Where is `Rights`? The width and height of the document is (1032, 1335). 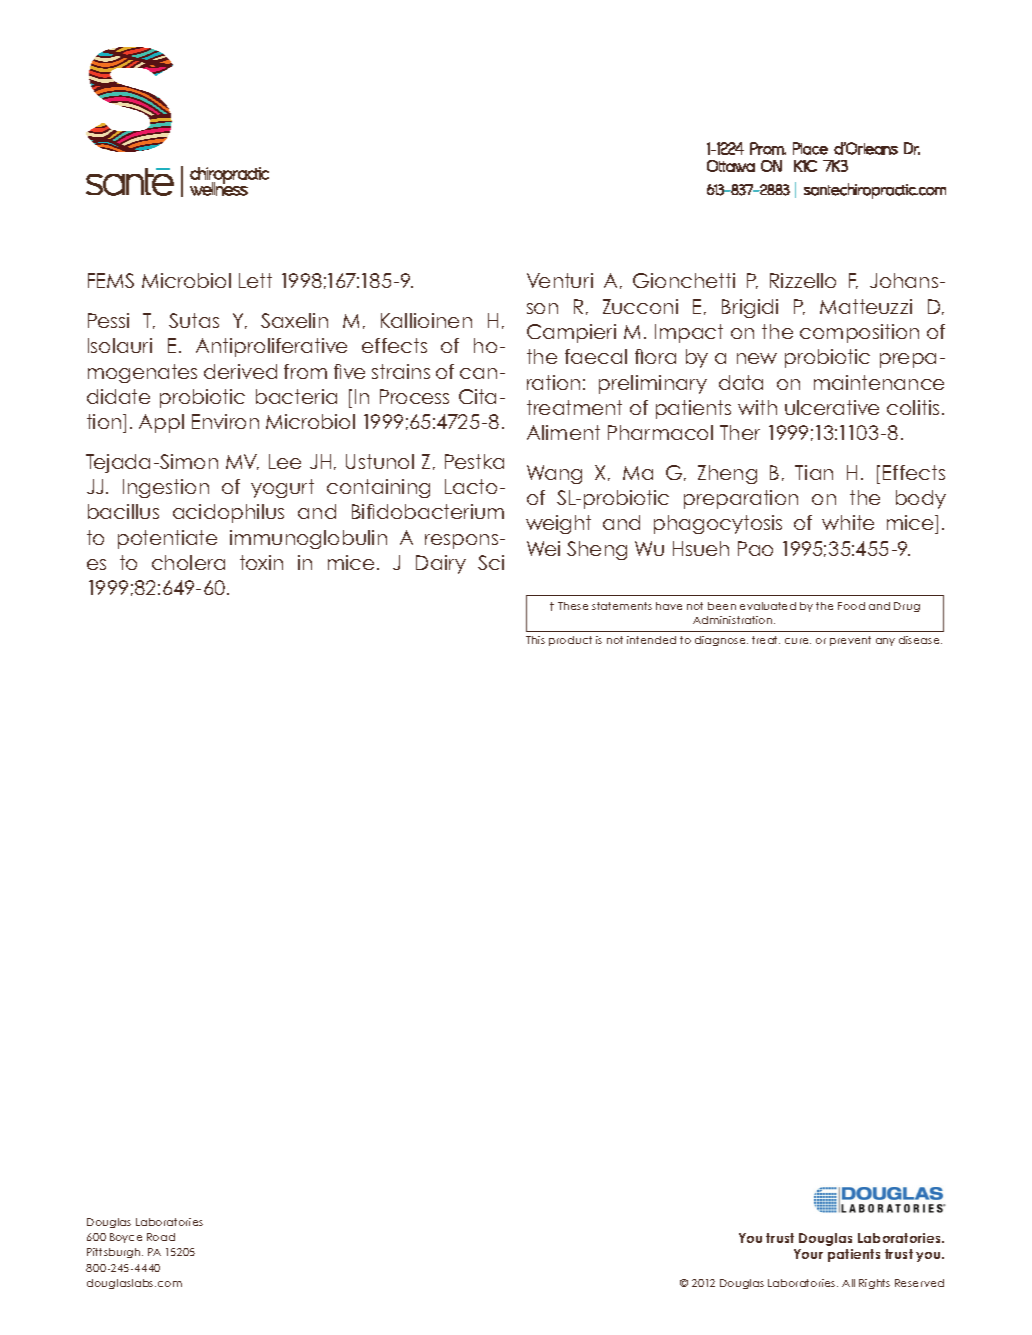
Rights is located at coordinates (874, 1284).
